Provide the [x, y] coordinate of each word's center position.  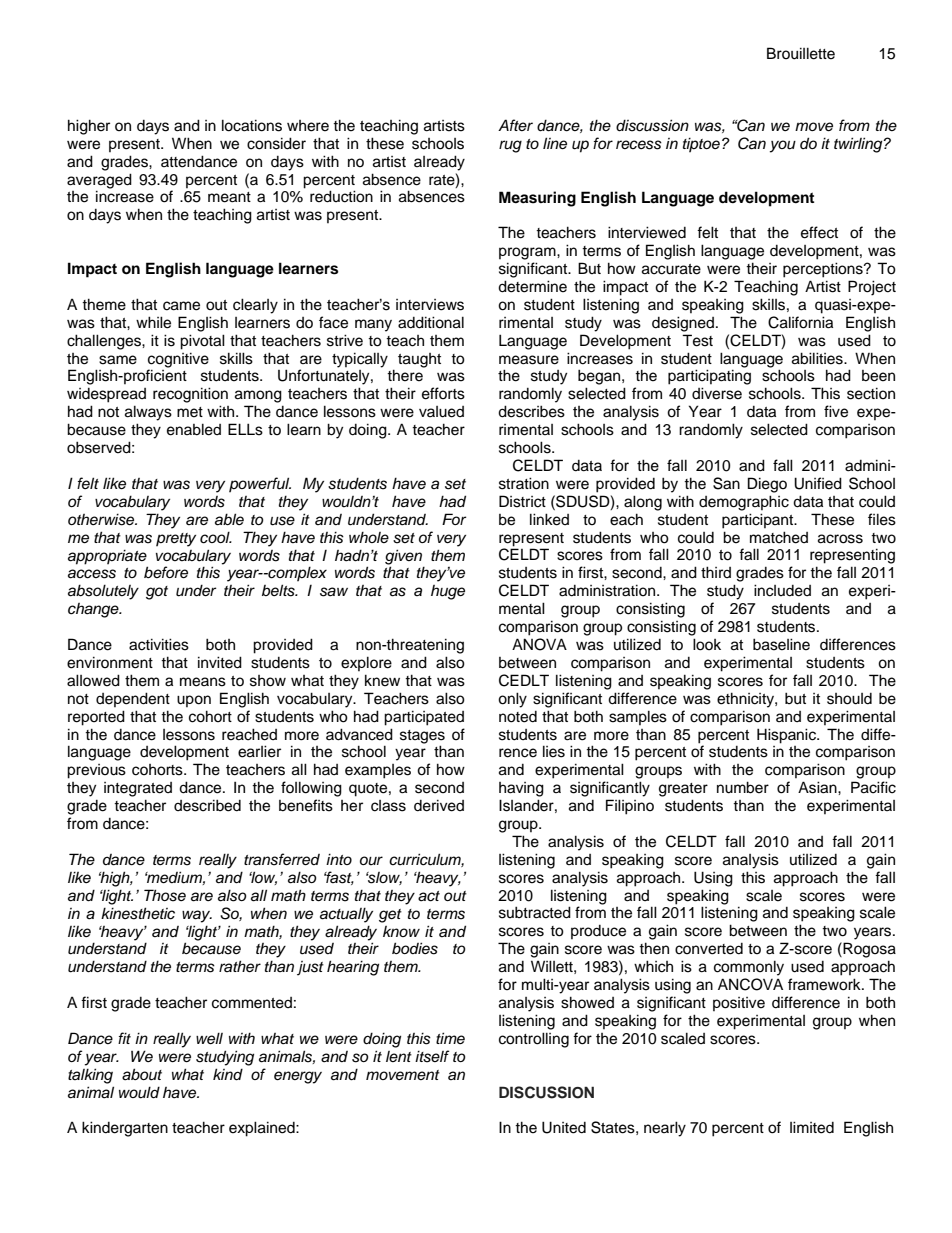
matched [779, 537]
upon [194, 701]
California [800, 322]
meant [229, 197]
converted [709, 949]
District [522, 501]
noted [518, 717]
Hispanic [788, 736]
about [142, 1074]
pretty [176, 540]
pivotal [202, 342]
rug [510, 146]
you [783, 146]
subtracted [535, 912]
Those [165, 895]
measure [529, 360]
